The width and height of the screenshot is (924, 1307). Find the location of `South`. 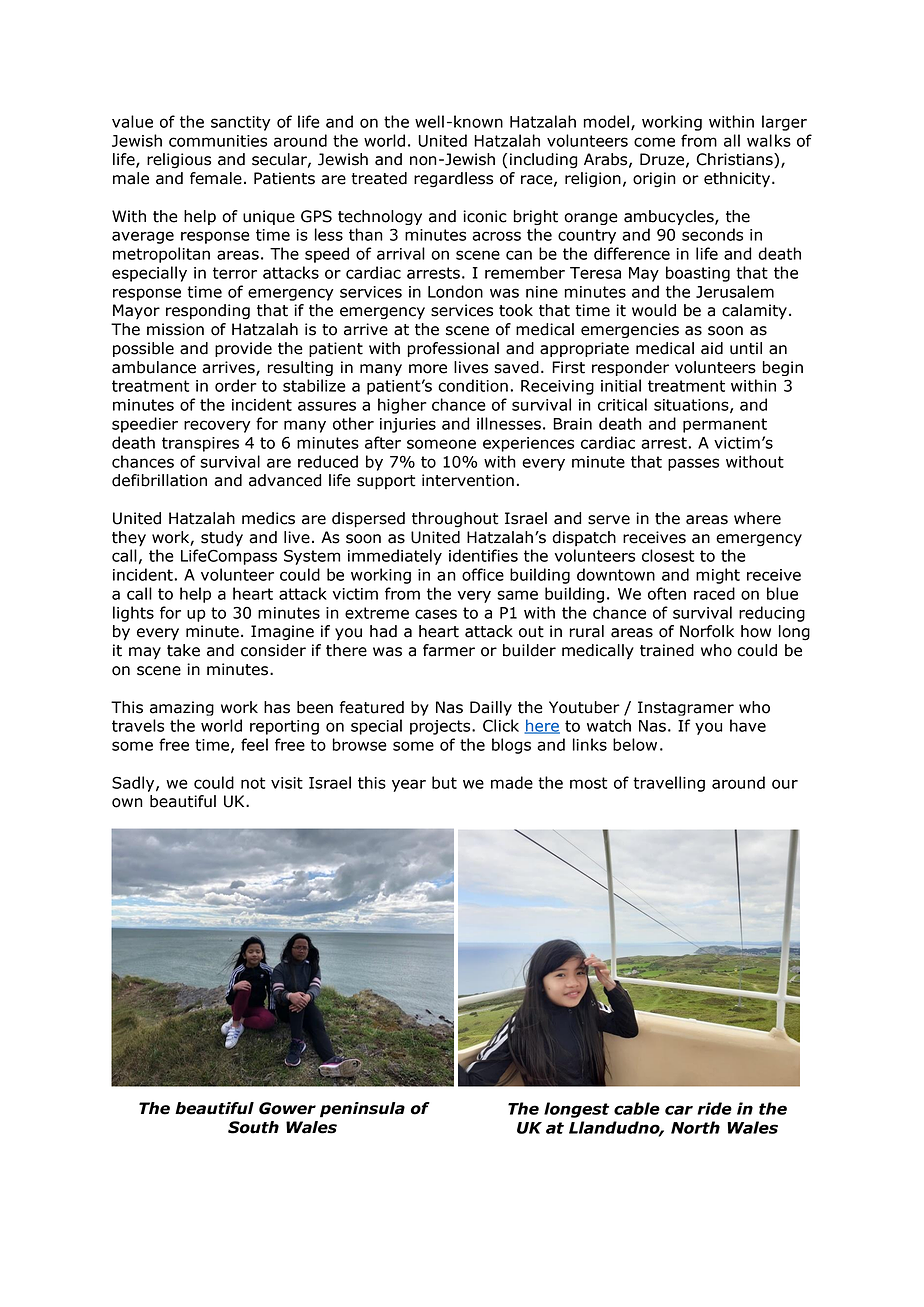

South is located at coordinates (253, 1127).
